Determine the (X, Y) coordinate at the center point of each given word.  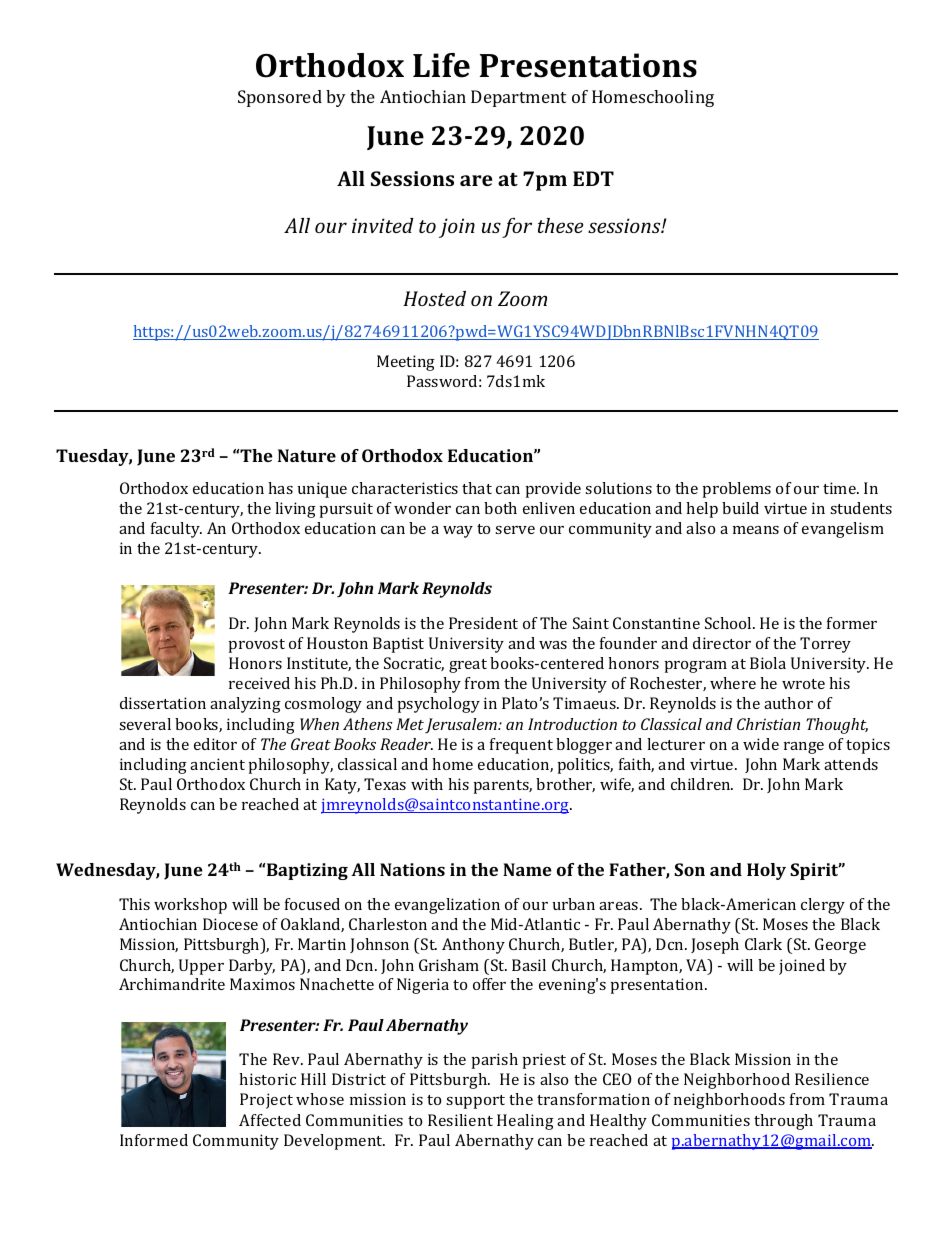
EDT (593, 178)
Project (266, 1101)
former (852, 623)
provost (257, 646)
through (783, 1122)
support (475, 1102)
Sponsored (280, 98)
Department (518, 98)
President (483, 623)
